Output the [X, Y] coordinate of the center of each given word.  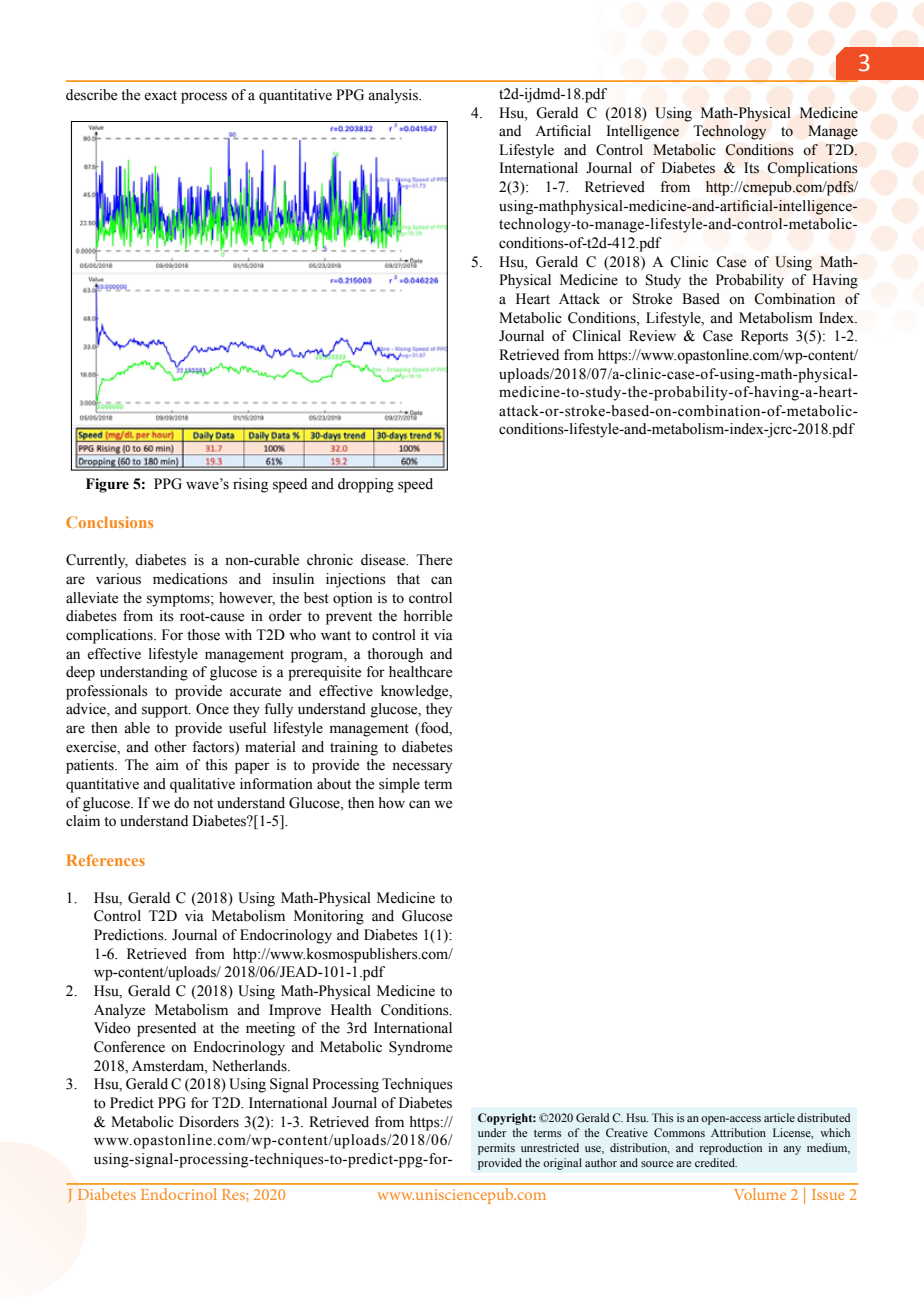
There [434, 560]
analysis [394, 96]
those [203, 635]
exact [160, 96]
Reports [764, 337]
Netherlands [250, 1066]
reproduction [731, 1149]
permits [496, 1149]
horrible [428, 616]
